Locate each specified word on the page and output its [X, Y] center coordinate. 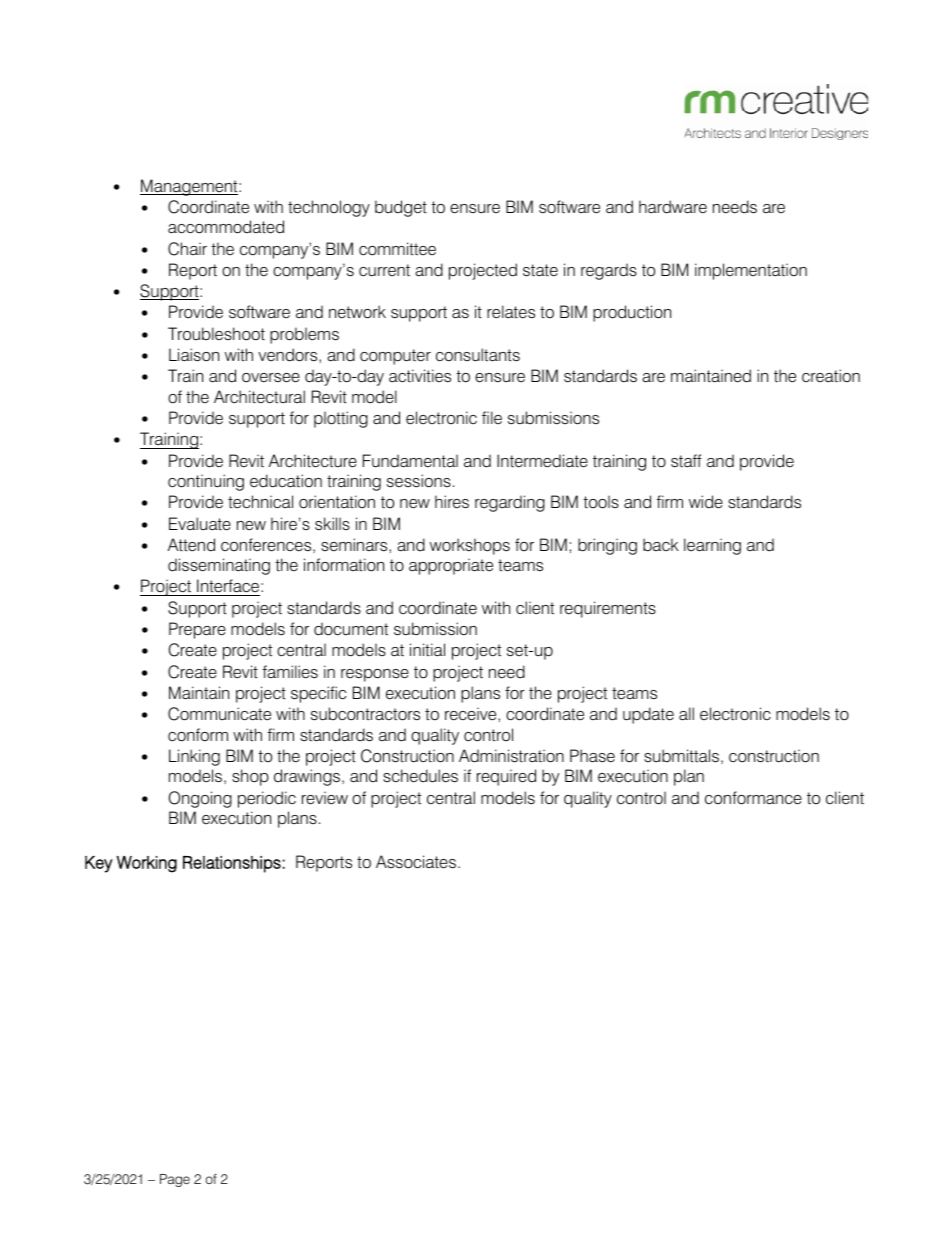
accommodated [226, 227]
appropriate [451, 566]
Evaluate [200, 524]
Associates [416, 862]
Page [175, 1180]
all [686, 713]
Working [146, 864]
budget [401, 208]
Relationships [232, 864]
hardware [673, 207]
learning [712, 546]
